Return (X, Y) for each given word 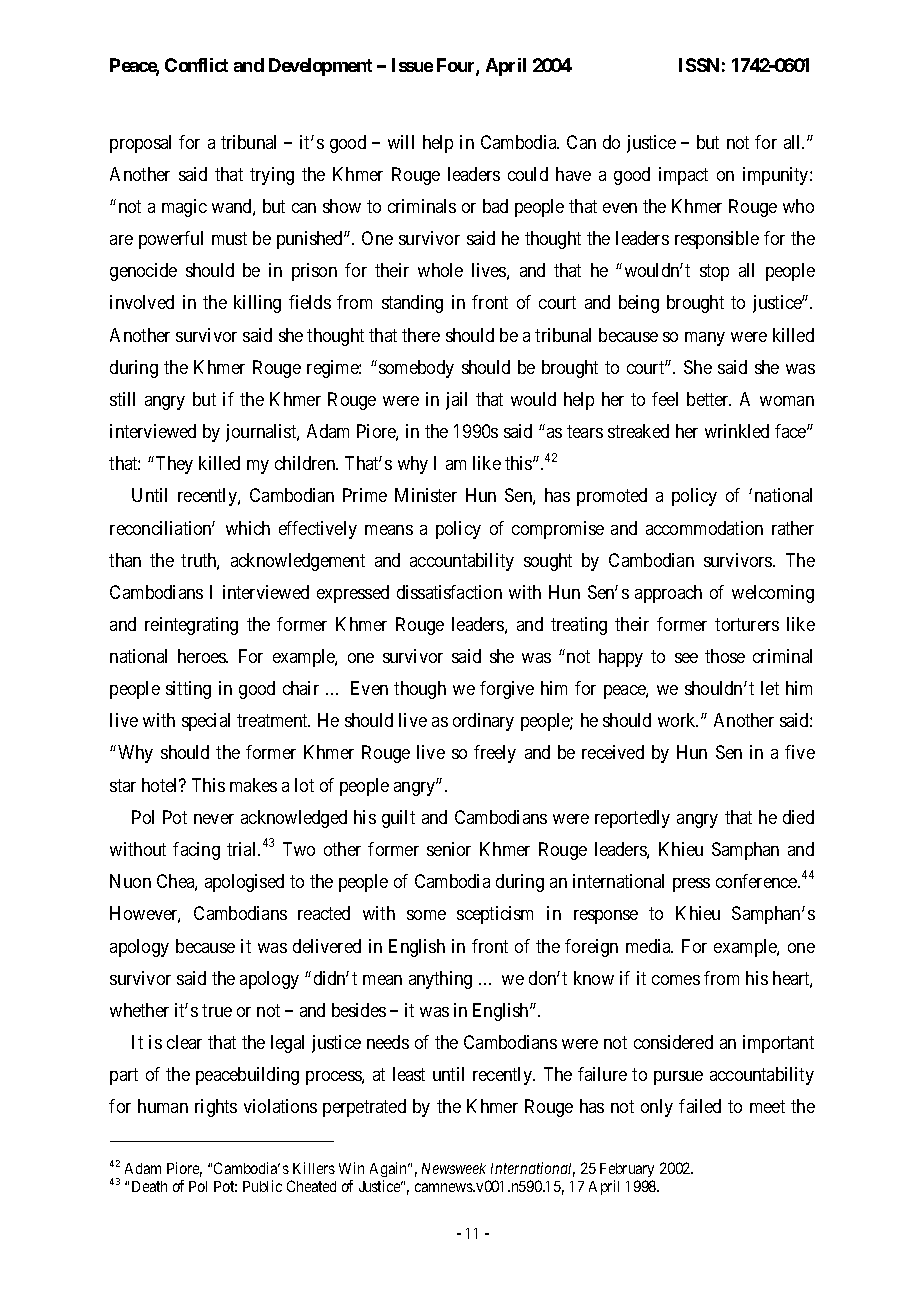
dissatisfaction (449, 592)
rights (216, 1108)
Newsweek (454, 1168)
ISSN (699, 65)
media (649, 946)
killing (257, 304)
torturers (747, 624)
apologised (244, 883)
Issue (412, 65)
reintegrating (191, 626)
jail (456, 401)
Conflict (196, 65)
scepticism (495, 915)
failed (700, 1106)
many (705, 339)
